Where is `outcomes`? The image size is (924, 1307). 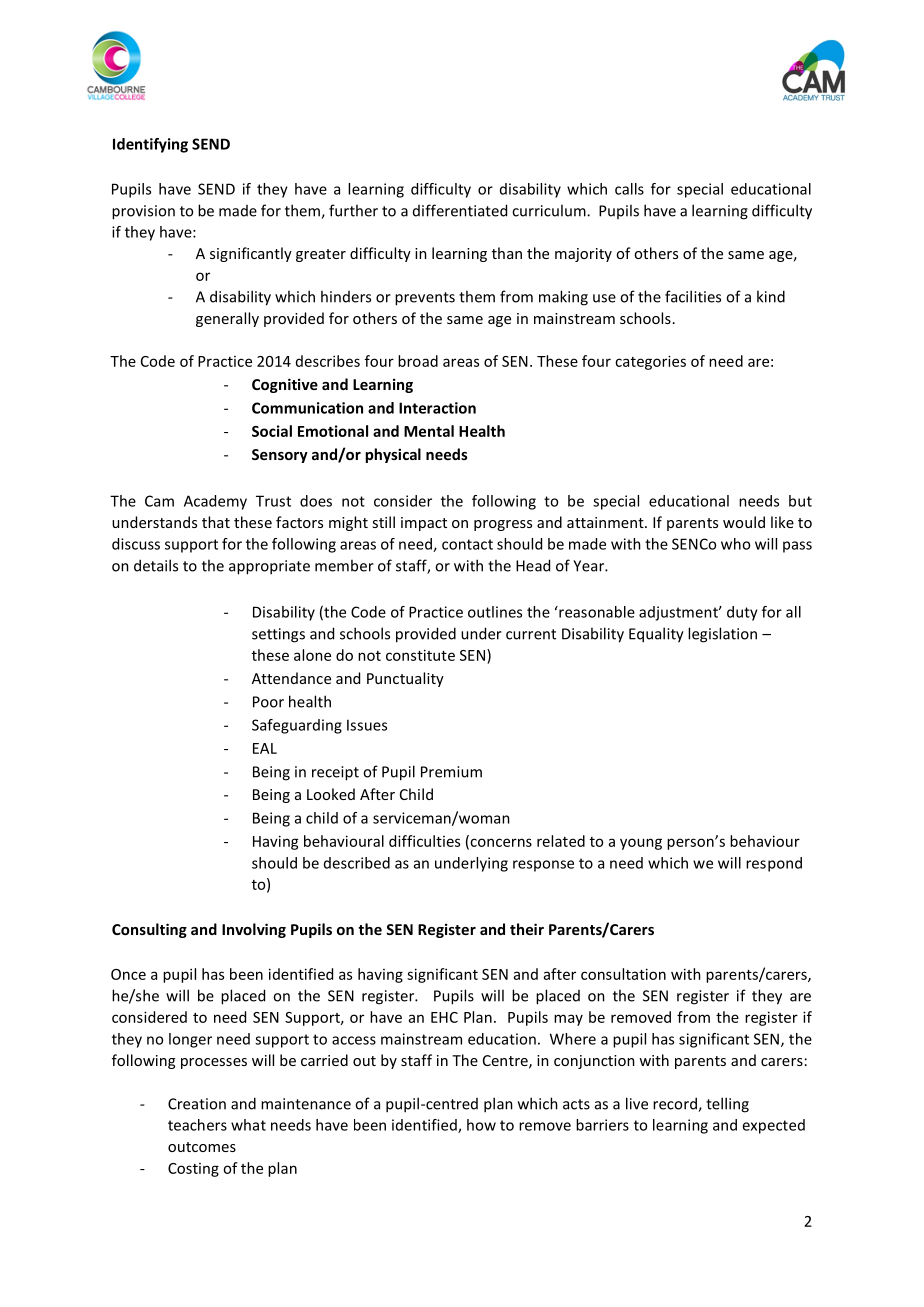
outcomes is located at coordinates (202, 1147).
